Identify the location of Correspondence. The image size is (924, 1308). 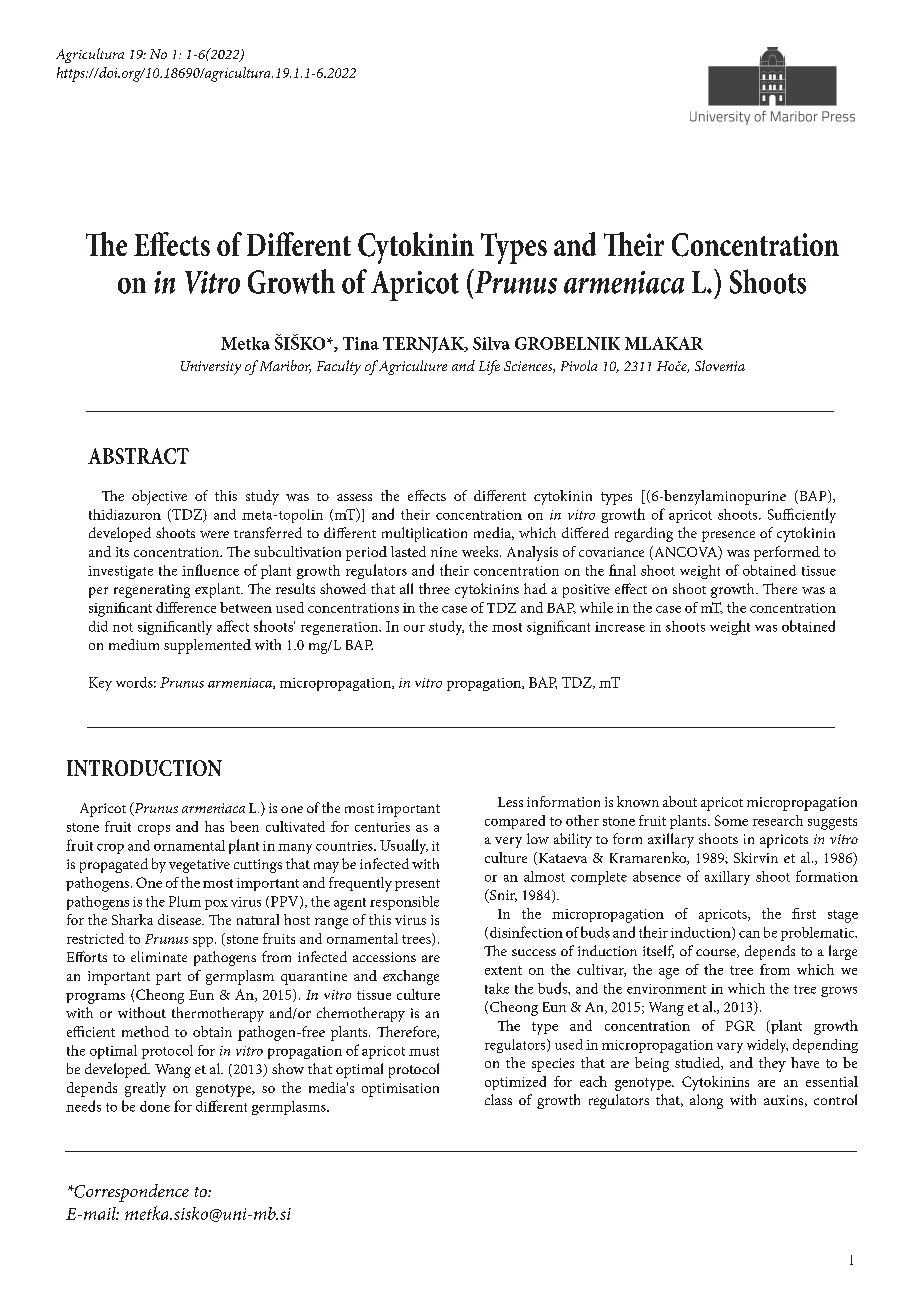
(130, 1193).
